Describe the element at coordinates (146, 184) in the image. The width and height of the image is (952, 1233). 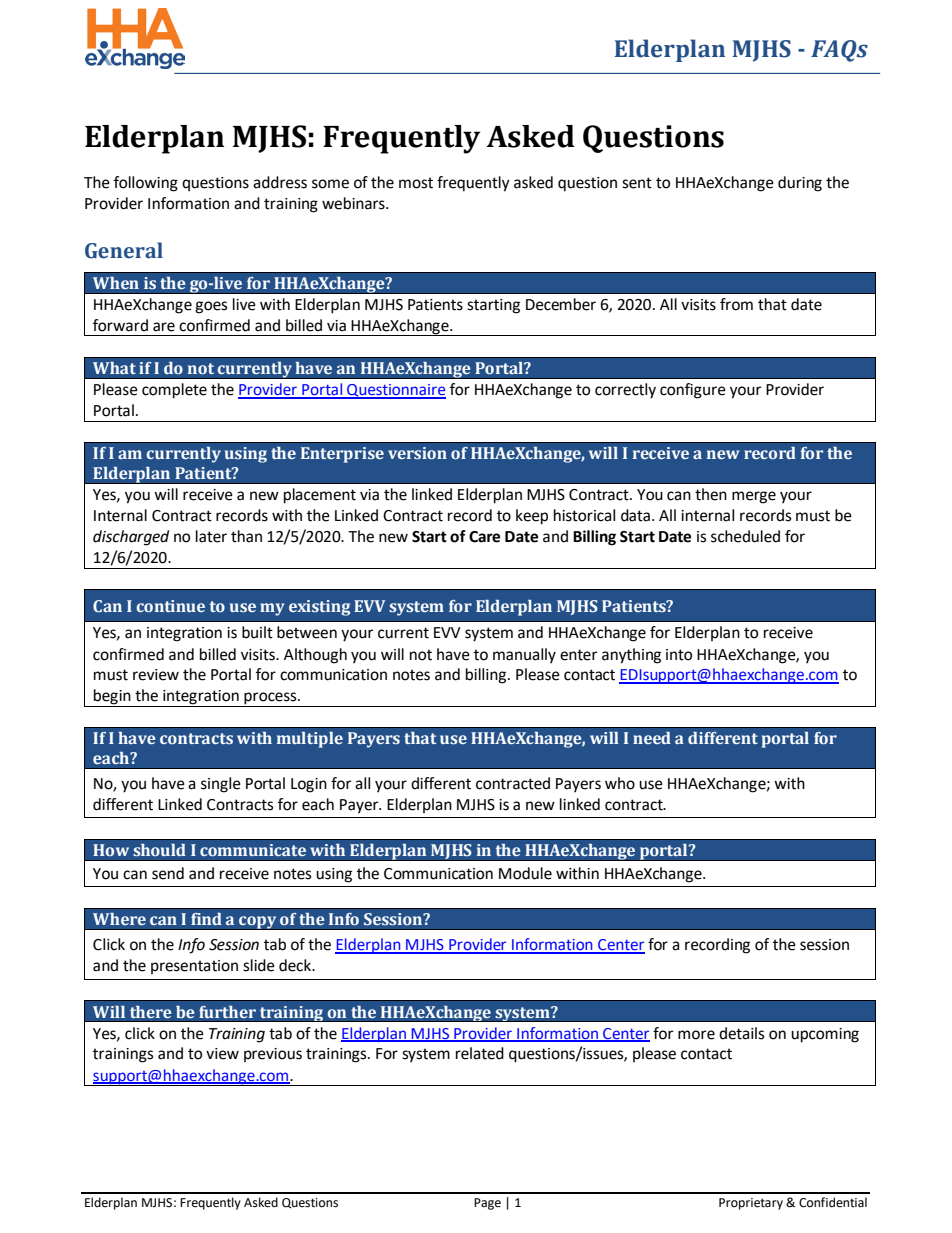
I see `following` at that location.
